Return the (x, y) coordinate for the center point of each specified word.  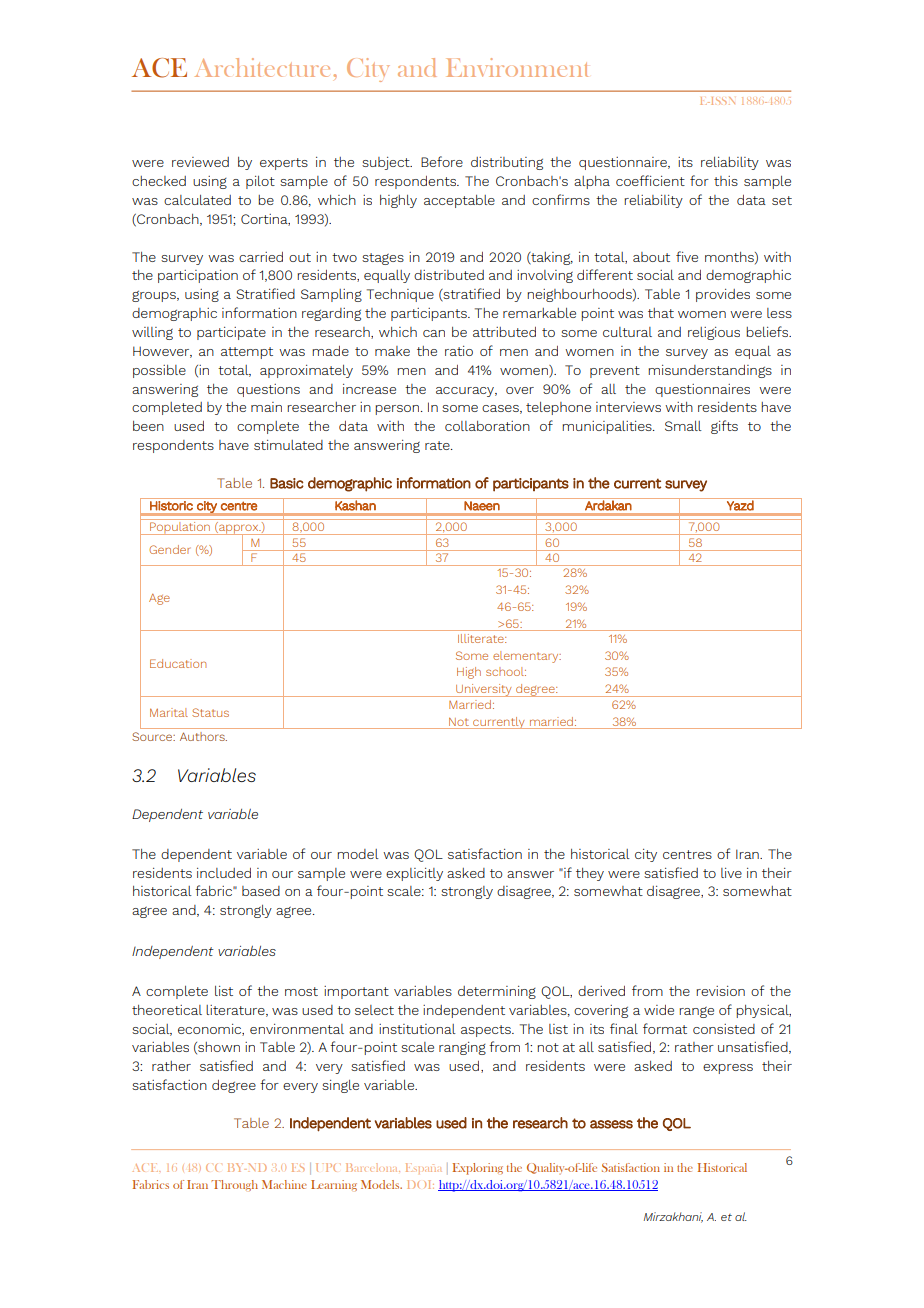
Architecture (262, 67)
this (726, 181)
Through (234, 1185)
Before (442, 161)
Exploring (478, 1169)
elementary (527, 657)
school (506, 671)
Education (178, 663)
